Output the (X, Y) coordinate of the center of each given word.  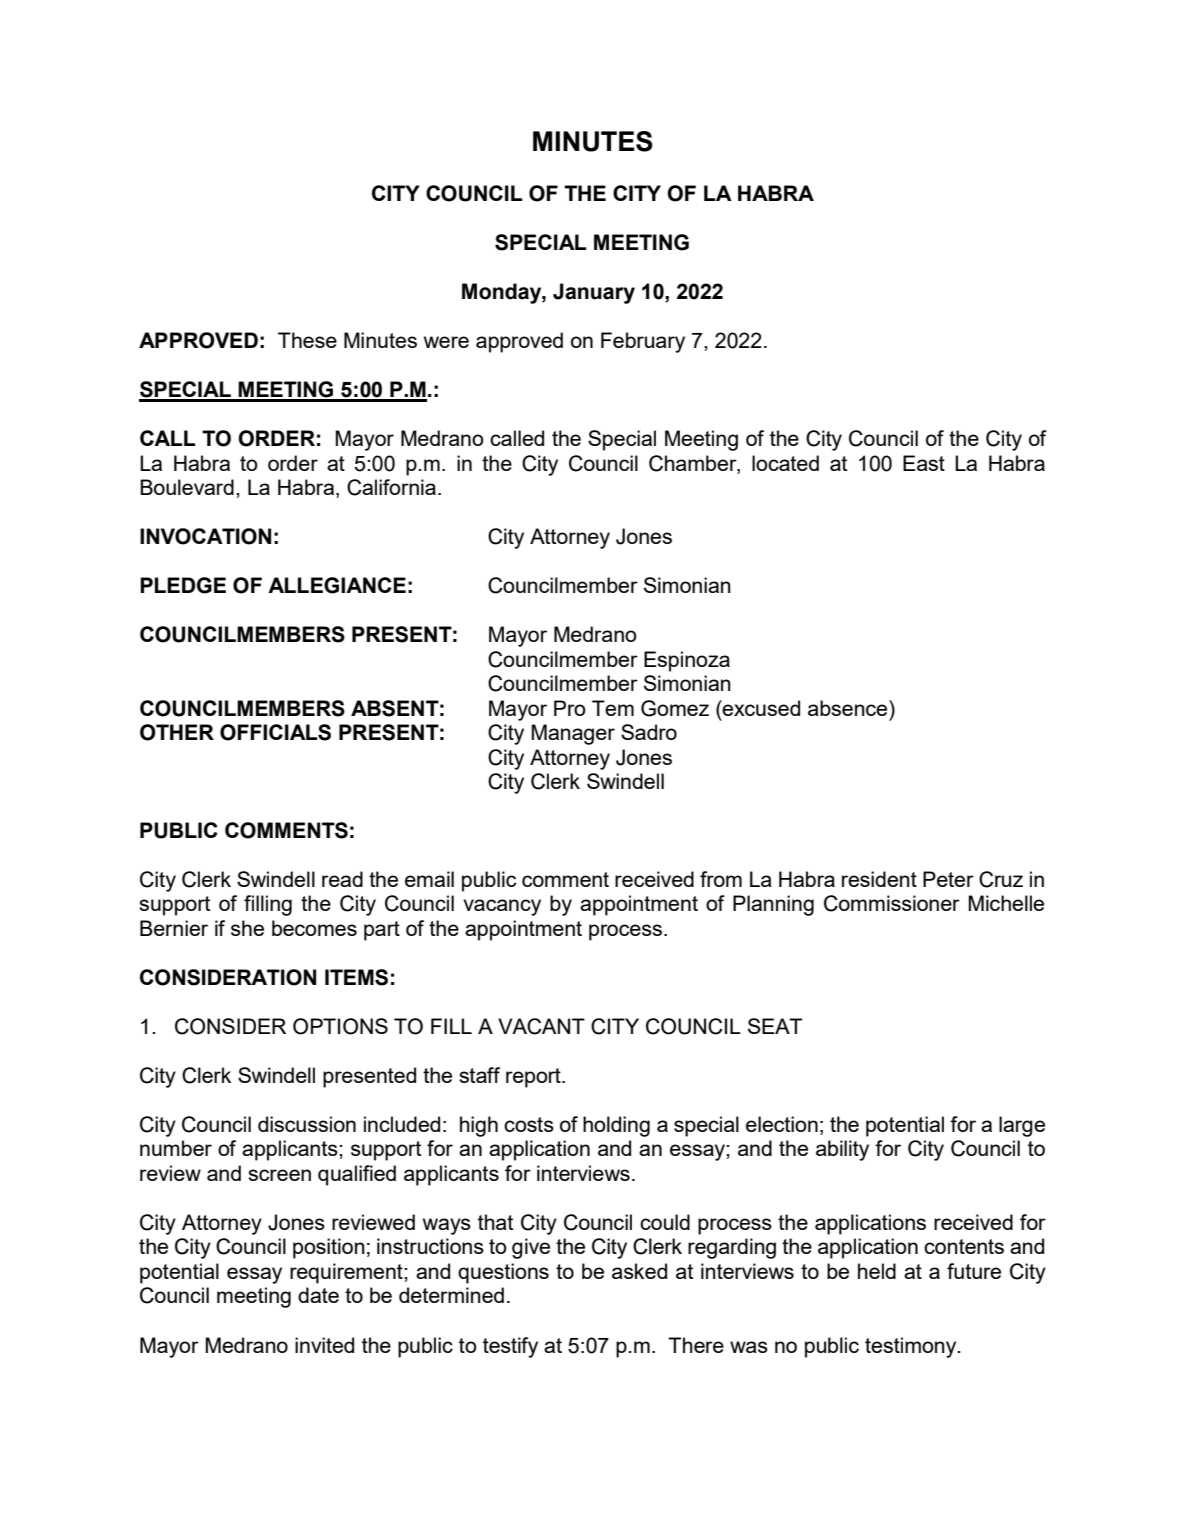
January (594, 293)
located (785, 463)
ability (842, 1150)
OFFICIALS (275, 732)
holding (616, 1126)
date (318, 1295)
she (247, 928)
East (924, 463)
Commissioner (892, 903)
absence (849, 708)
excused (760, 708)
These (307, 340)
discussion (307, 1124)
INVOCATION (205, 536)
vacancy (502, 907)
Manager (573, 734)
